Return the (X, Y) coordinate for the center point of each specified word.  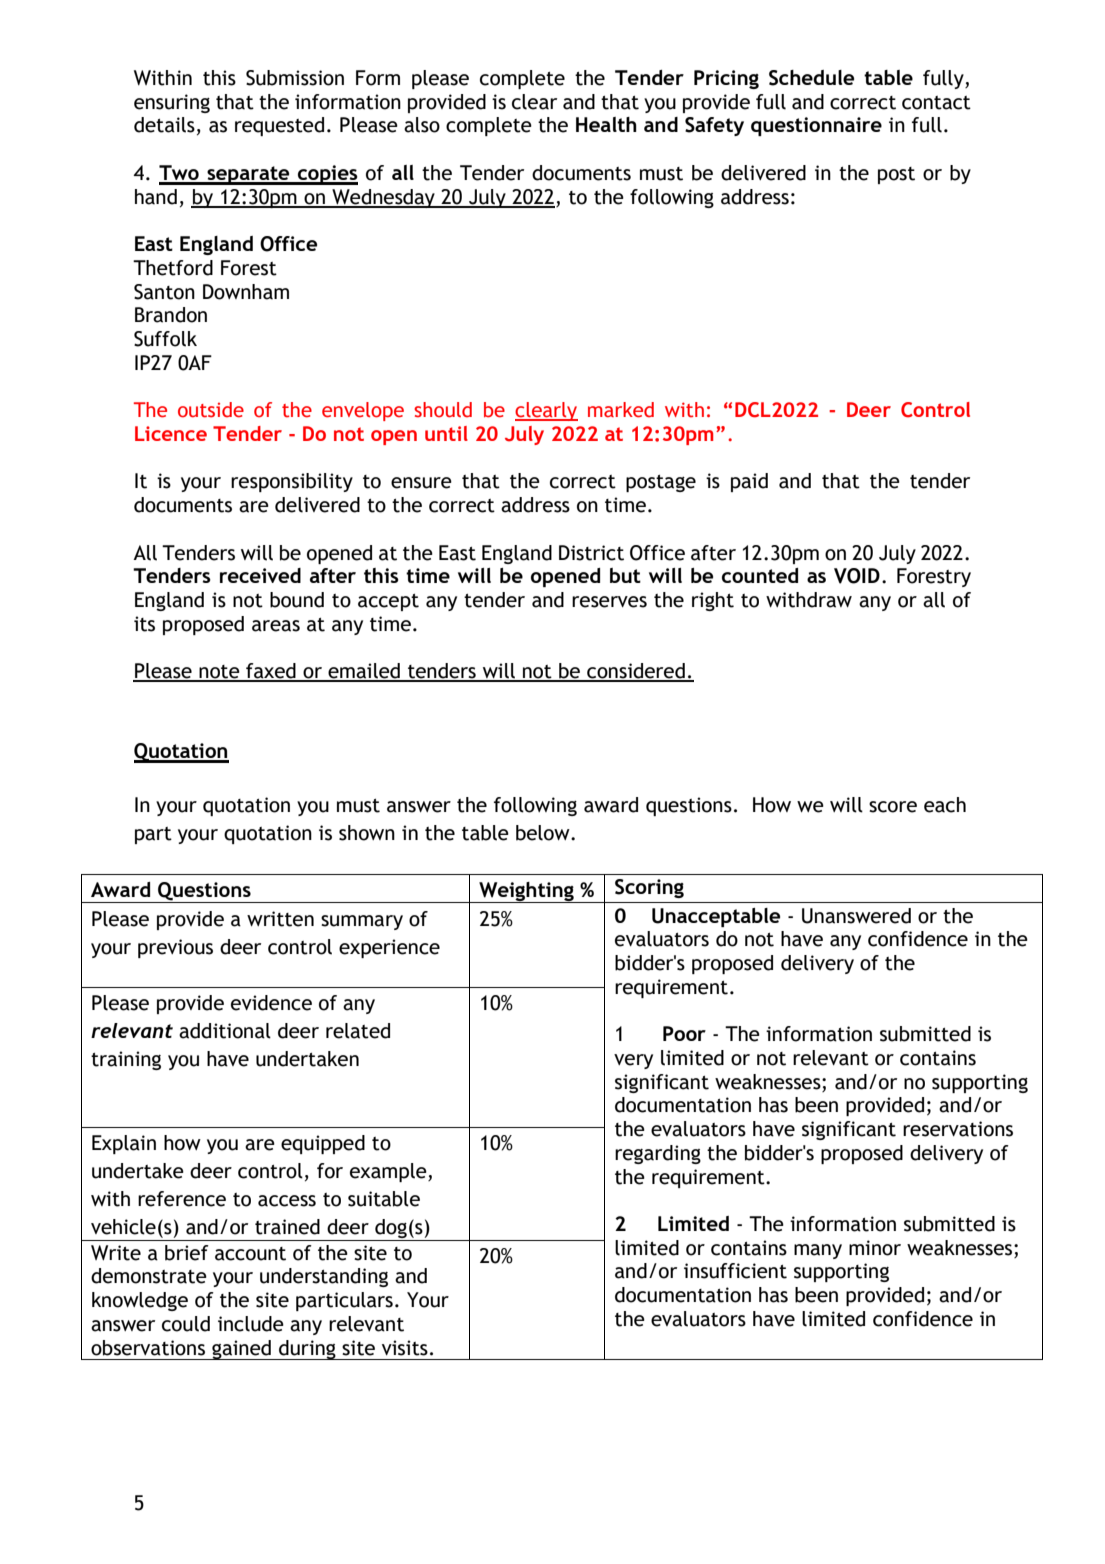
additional (225, 1031)
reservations (958, 1129)
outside (211, 410)
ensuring (172, 103)
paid (749, 482)
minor (875, 1248)
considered (636, 672)
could (186, 1324)
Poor (684, 1033)
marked (621, 410)
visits (405, 1348)
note (219, 673)
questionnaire (816, 126)
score (893, 807)
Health (606, 124)
